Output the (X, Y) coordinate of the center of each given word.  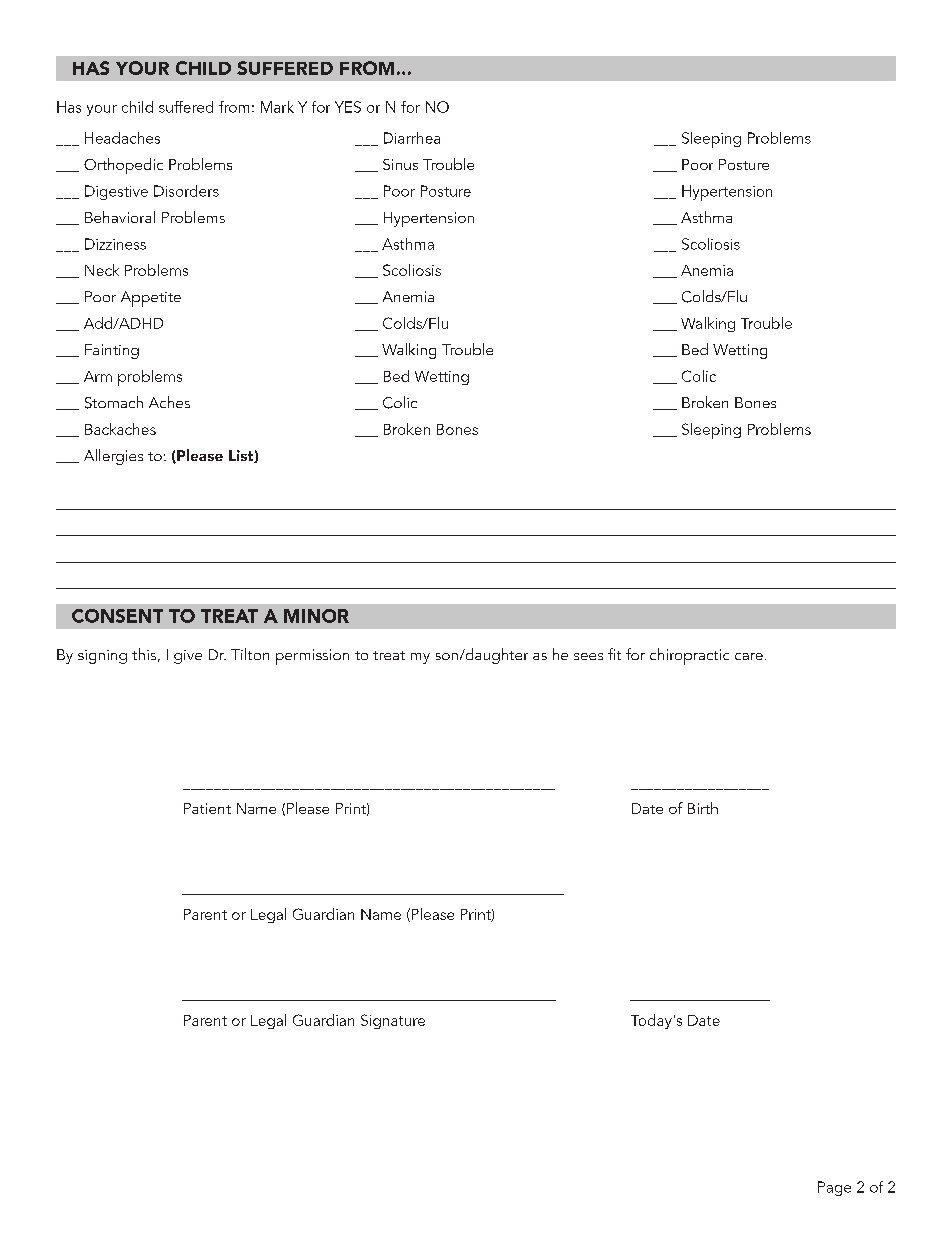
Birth (703, 808)
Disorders (186, 191)
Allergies (113, 457)
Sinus (400, 164)
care (749, 656)
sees (588, 656)
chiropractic (689, 656)
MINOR (316, 616)
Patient (207, 808)
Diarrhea (412, 138)
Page (834, 1188)
